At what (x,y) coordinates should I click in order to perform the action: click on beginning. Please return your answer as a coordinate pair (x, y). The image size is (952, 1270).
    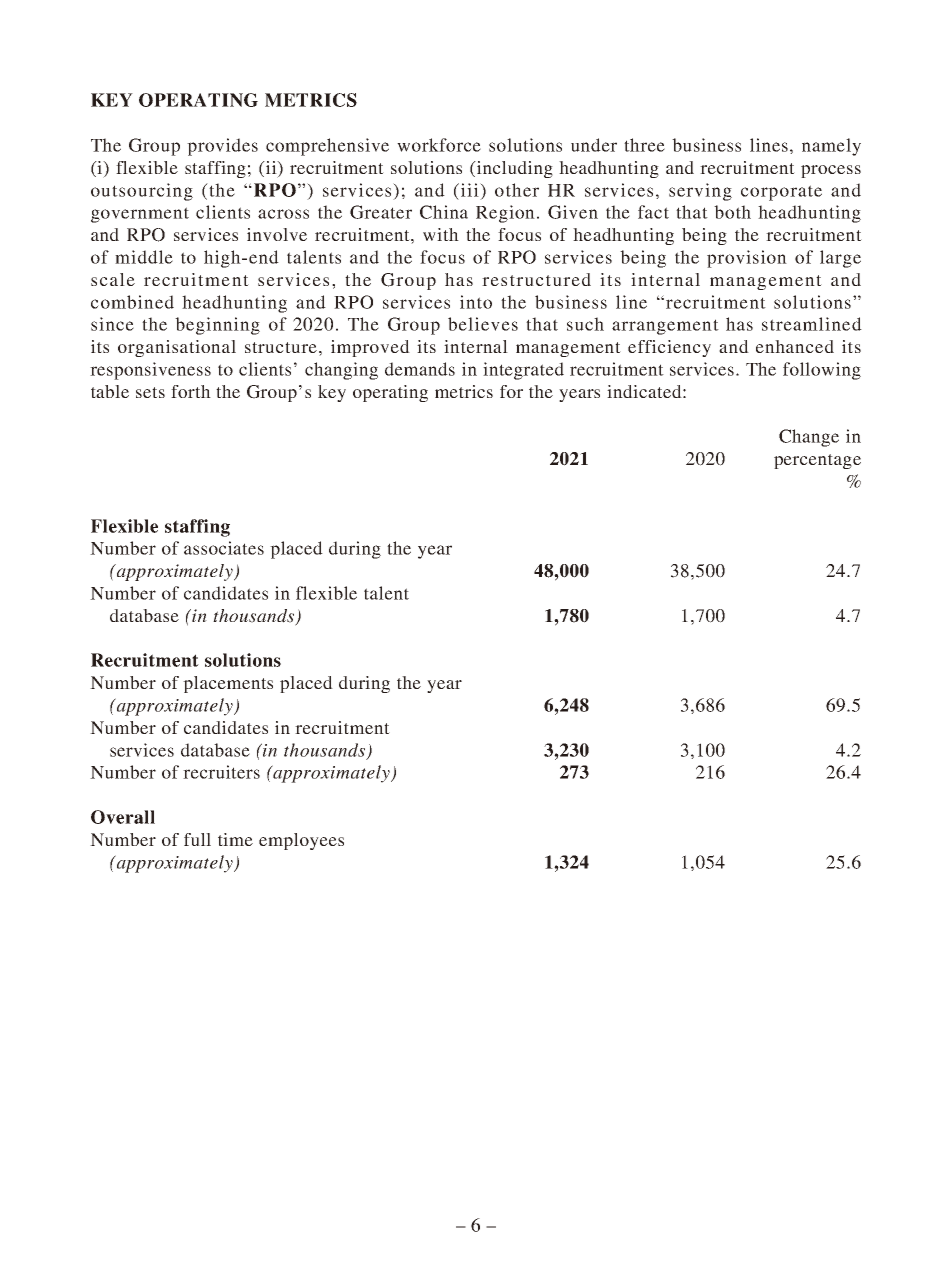
    Looking at the image, I should click on (217, 326).
